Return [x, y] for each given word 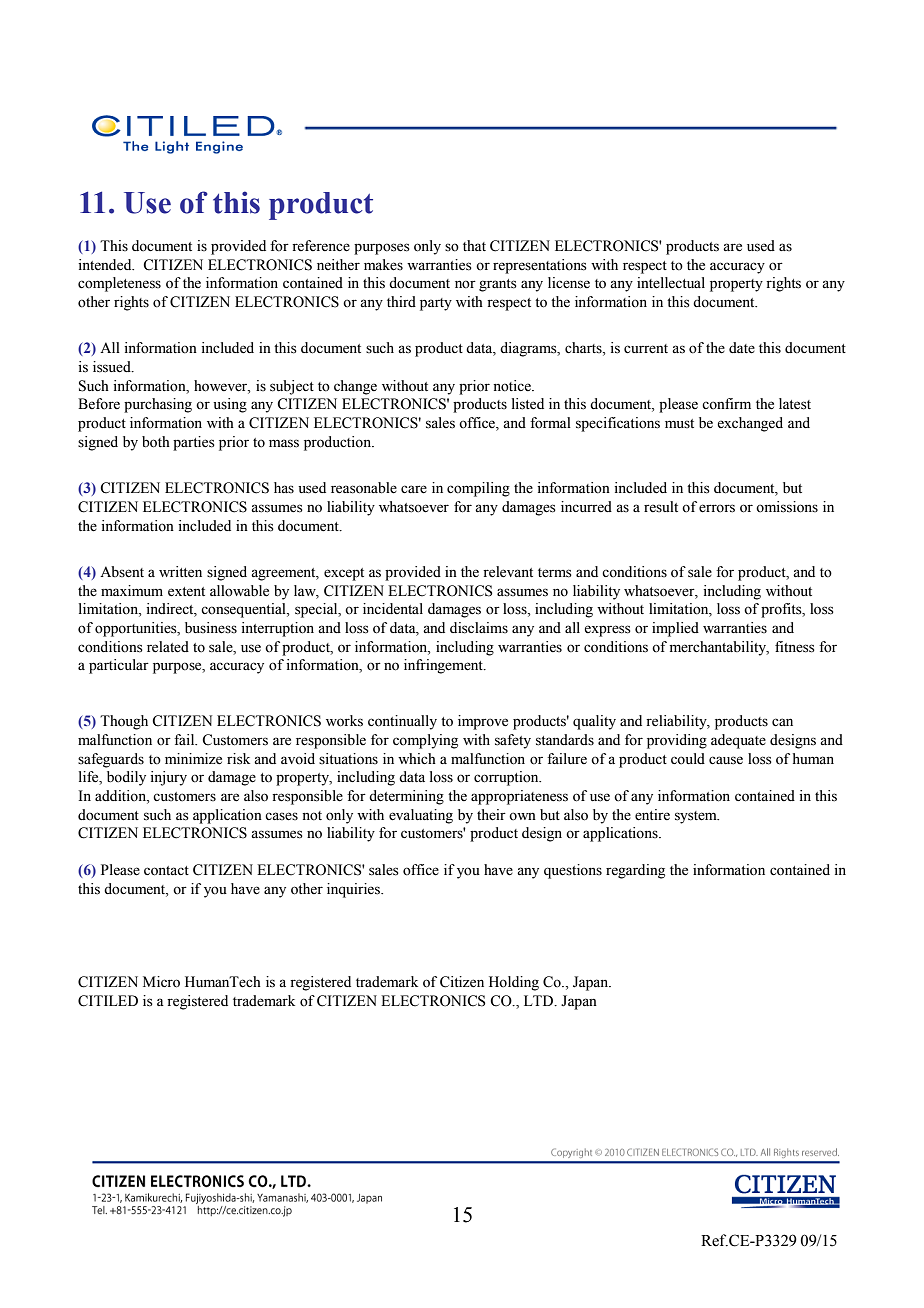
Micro [161, 982]
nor [465, 284]
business [211, 628]
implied [675, 629]
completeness [119, 284]
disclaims [479, 628]
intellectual [671, 283]
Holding [514, 983]
